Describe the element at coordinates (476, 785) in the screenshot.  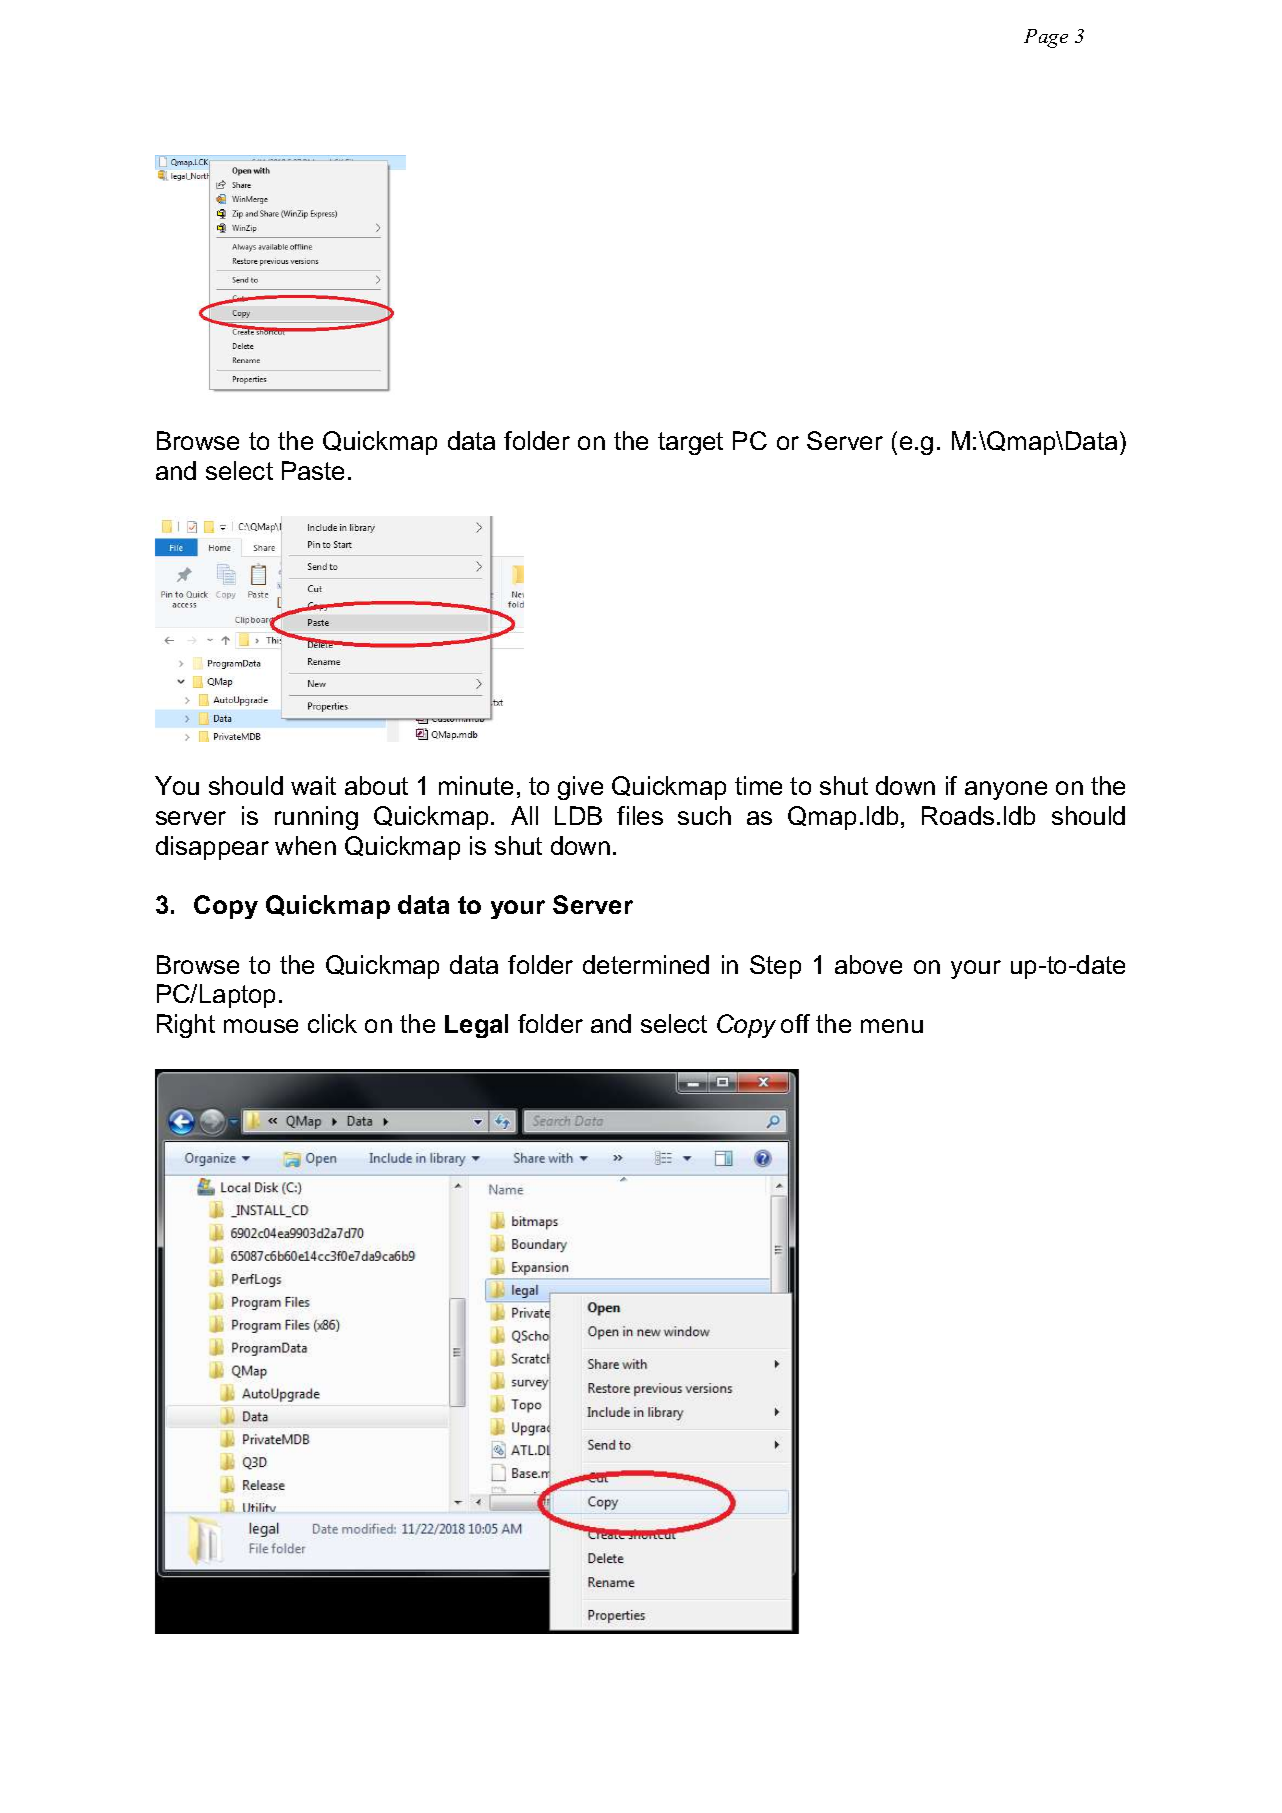
I see `minute` at that location.
